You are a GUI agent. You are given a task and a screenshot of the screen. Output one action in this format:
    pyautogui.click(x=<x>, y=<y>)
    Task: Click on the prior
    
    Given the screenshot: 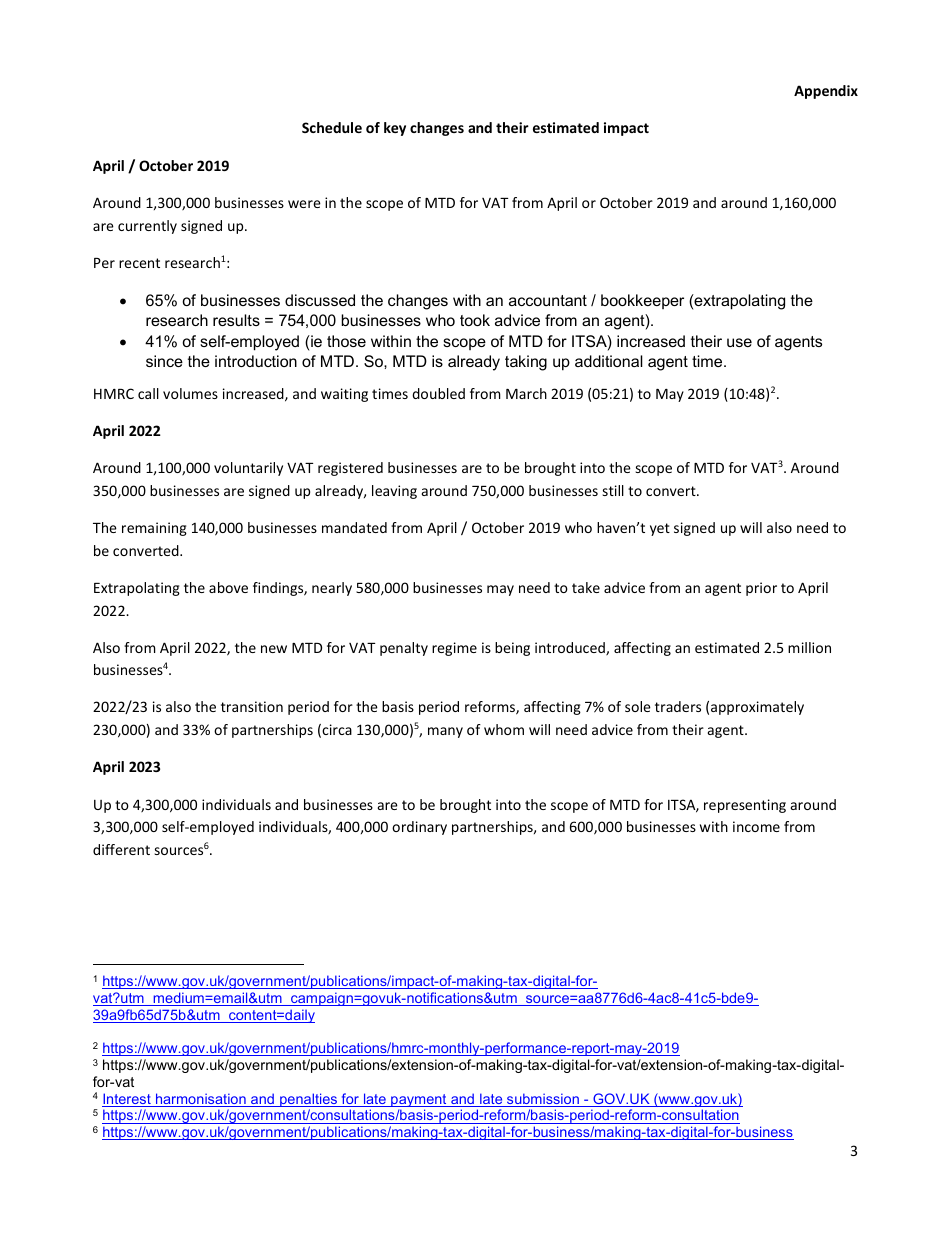 What is the action you would take?
    pyautogui.click(x=761, y=589)
